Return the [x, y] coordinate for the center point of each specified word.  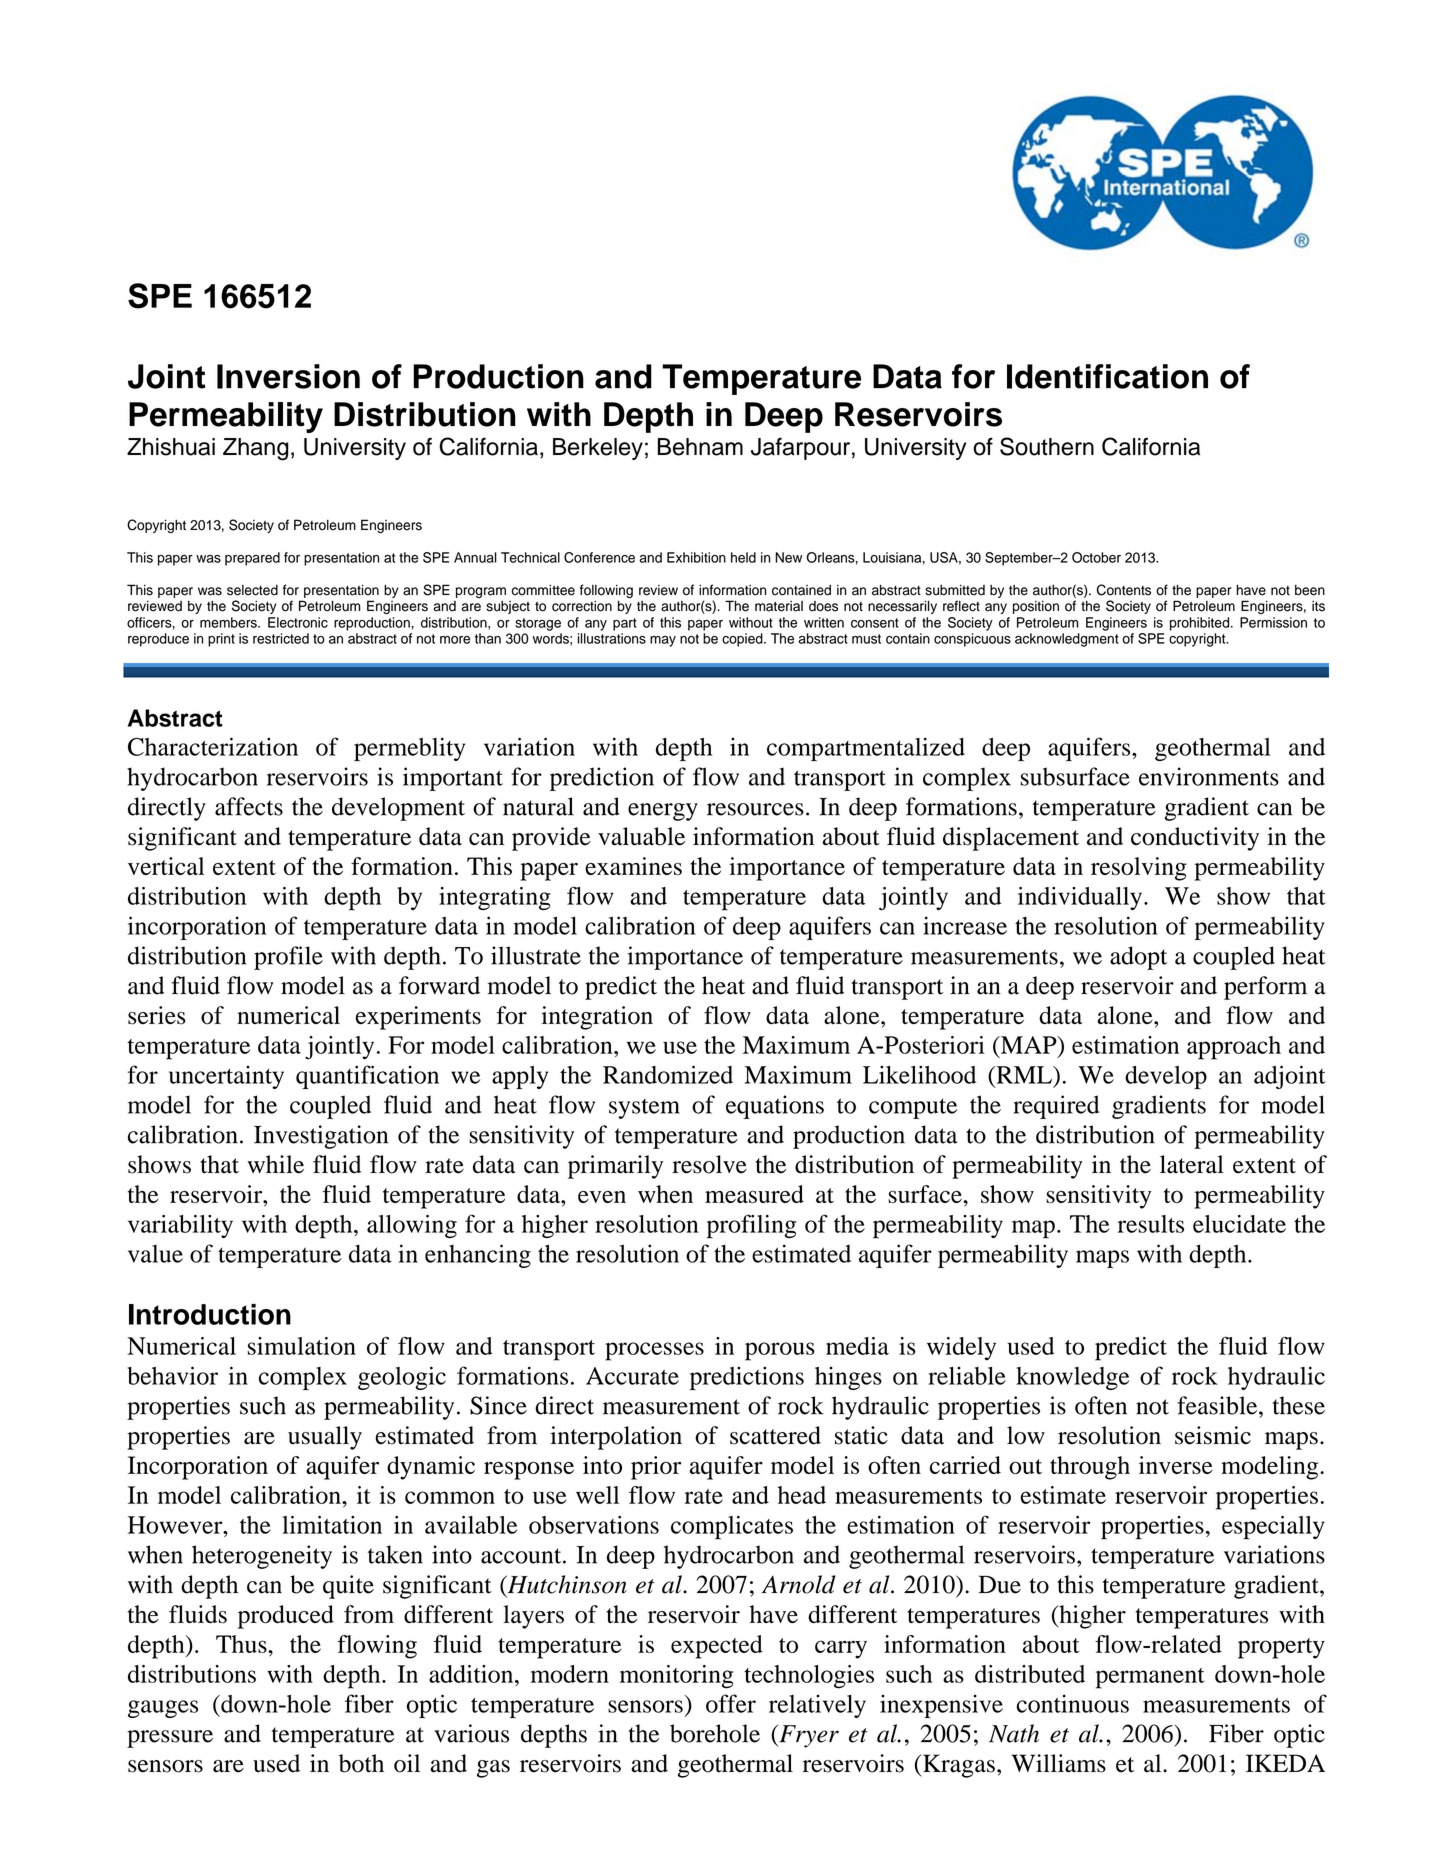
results [1151, 1224]
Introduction [210, 1314]
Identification [1107, 376]
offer [731, 1703]
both [361, 1763]
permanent [1150, 1678]
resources [755, 809]
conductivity [1195, 839]
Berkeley [598, 449]
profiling [751, 1226]
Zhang [255, 449]
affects [249, 806]
